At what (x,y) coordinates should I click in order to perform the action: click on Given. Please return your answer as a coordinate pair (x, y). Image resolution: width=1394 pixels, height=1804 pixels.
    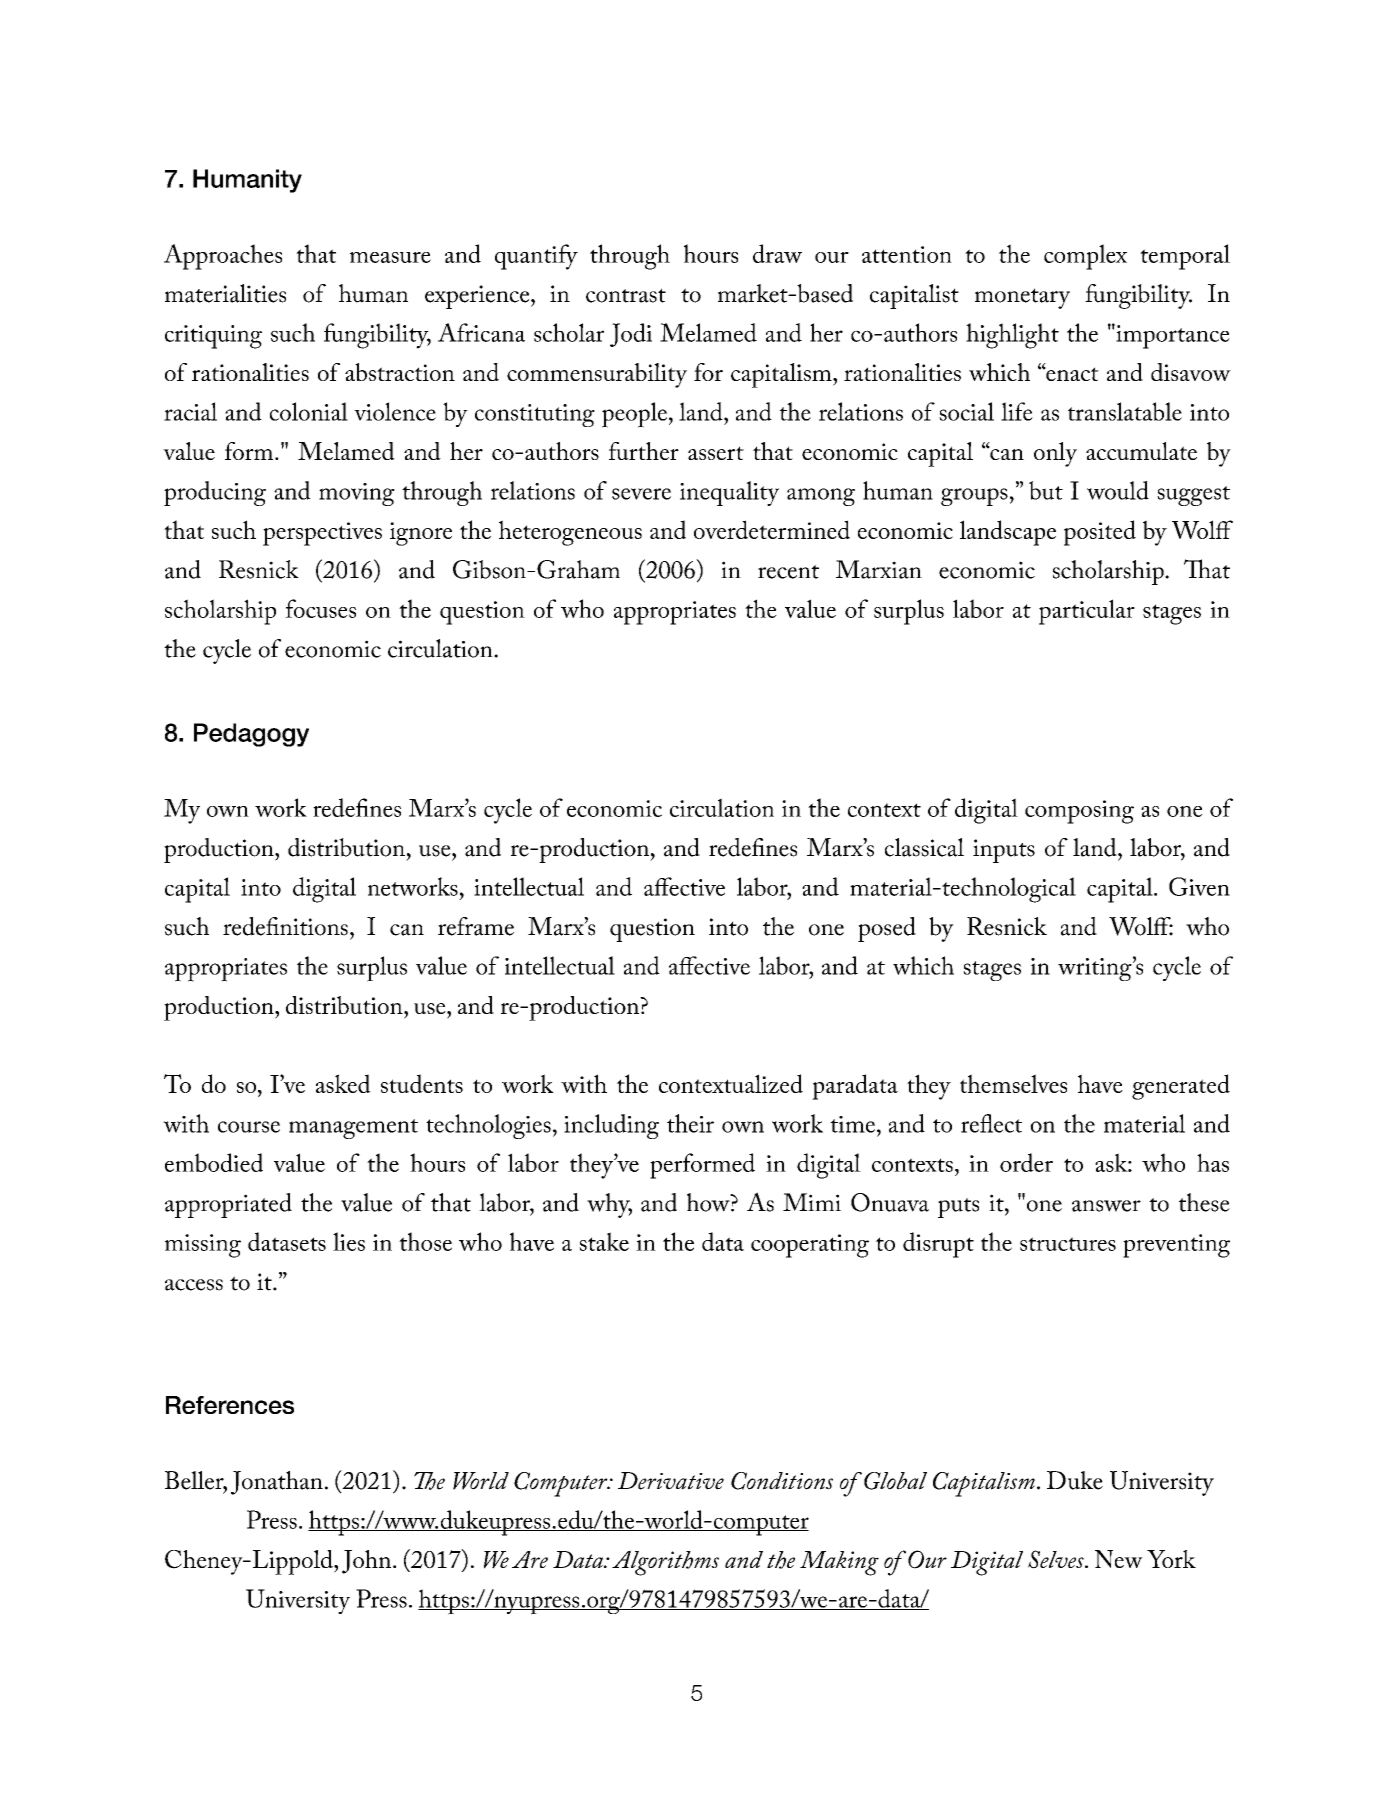
    Looking at the image, I should click on (1199, 886).
